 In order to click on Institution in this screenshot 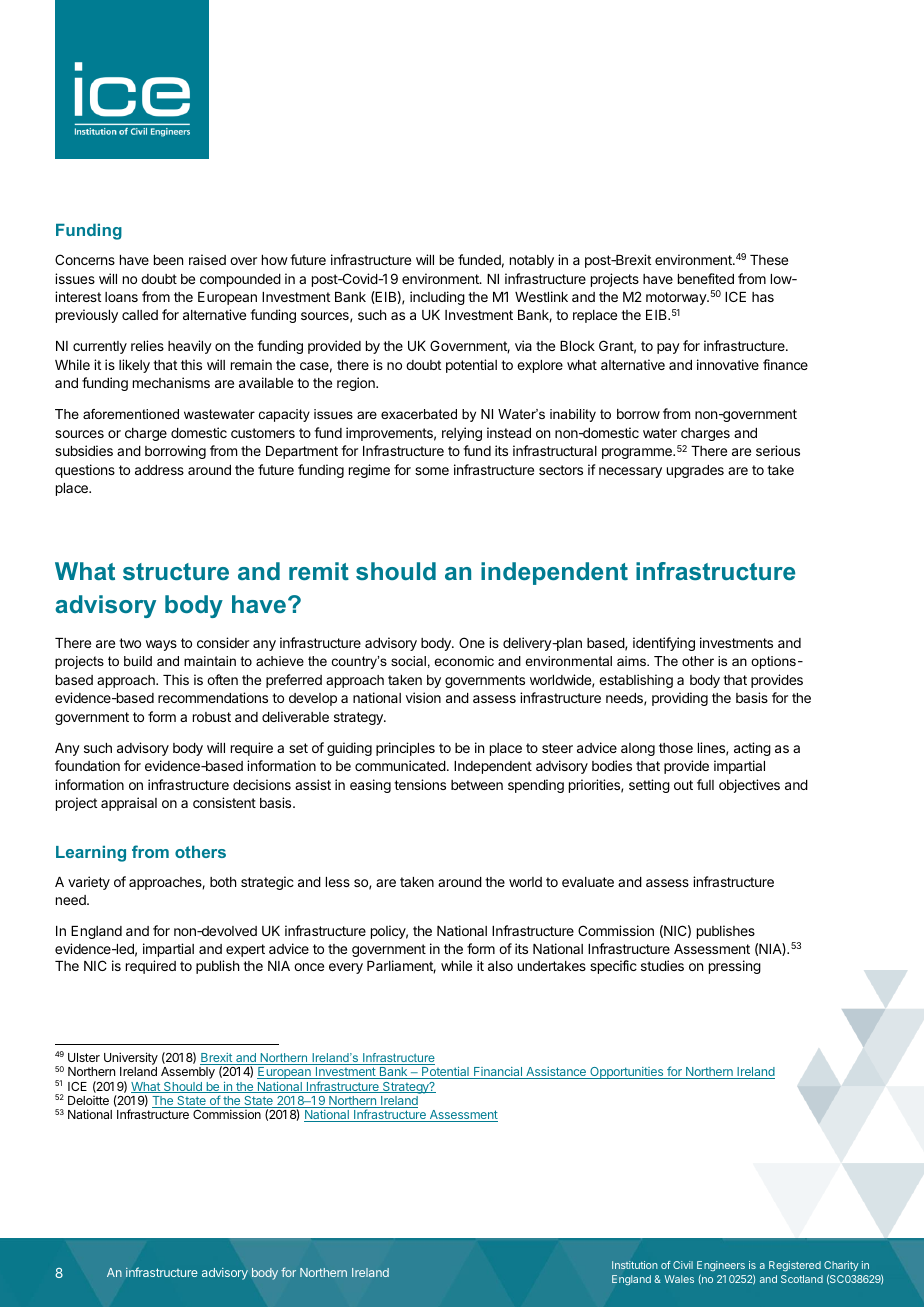, I will do `click(635, 1265)`.
